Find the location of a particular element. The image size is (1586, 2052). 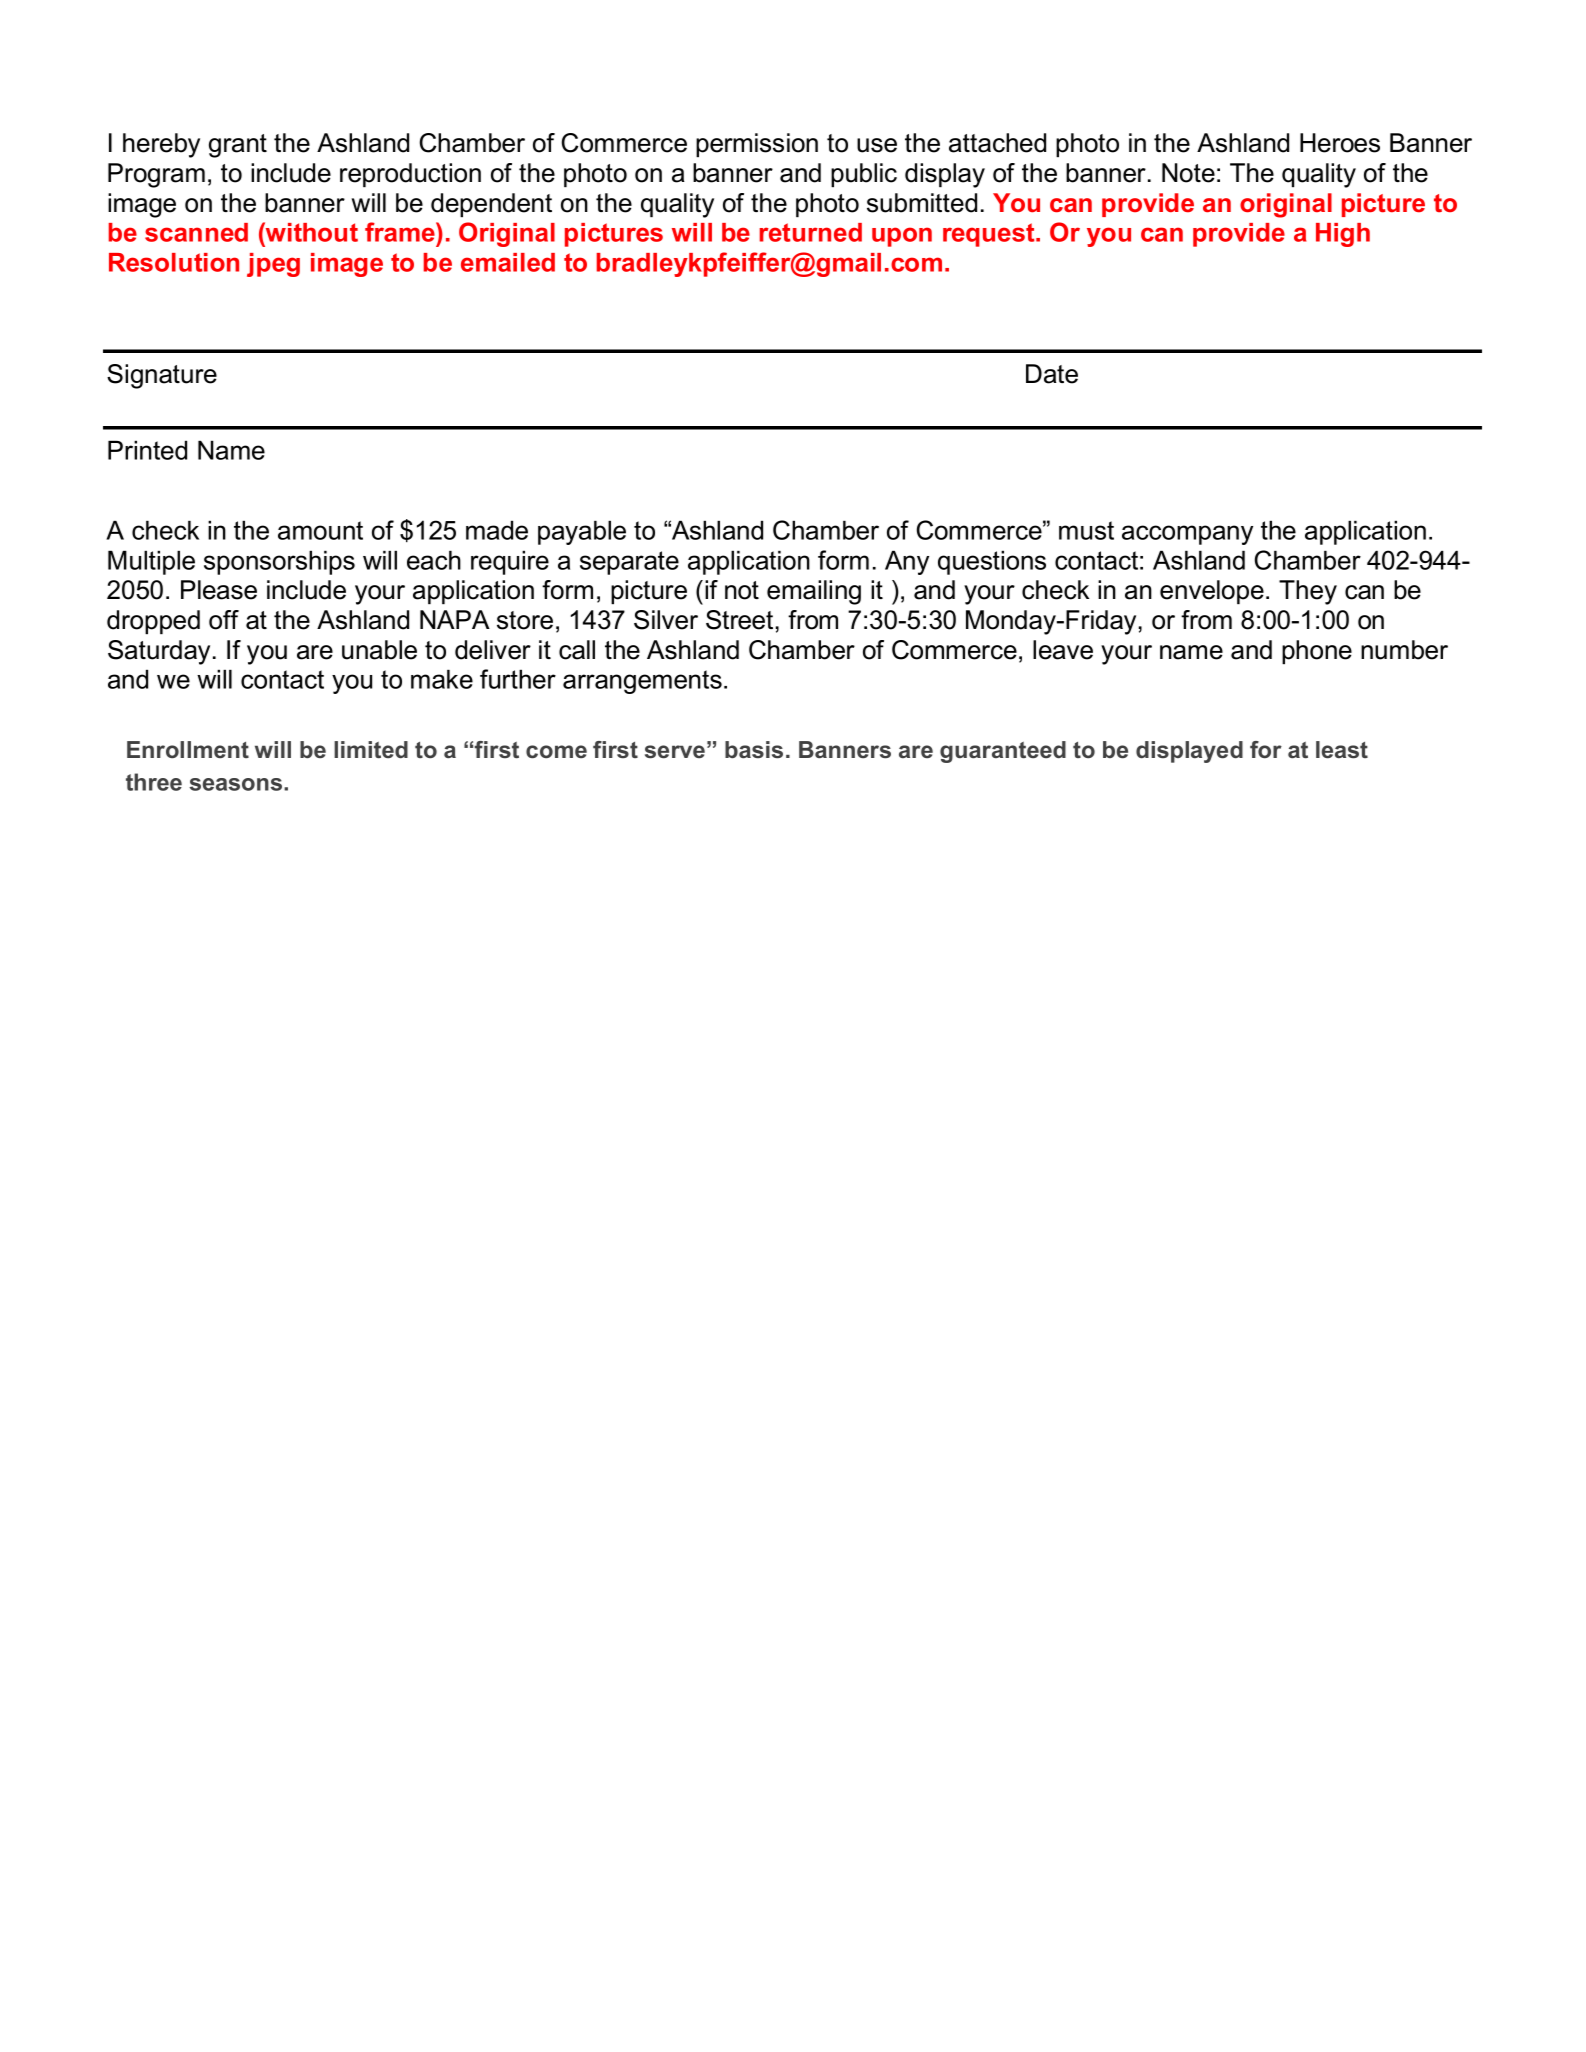

accompany is located at coordinates (1187, 535).
